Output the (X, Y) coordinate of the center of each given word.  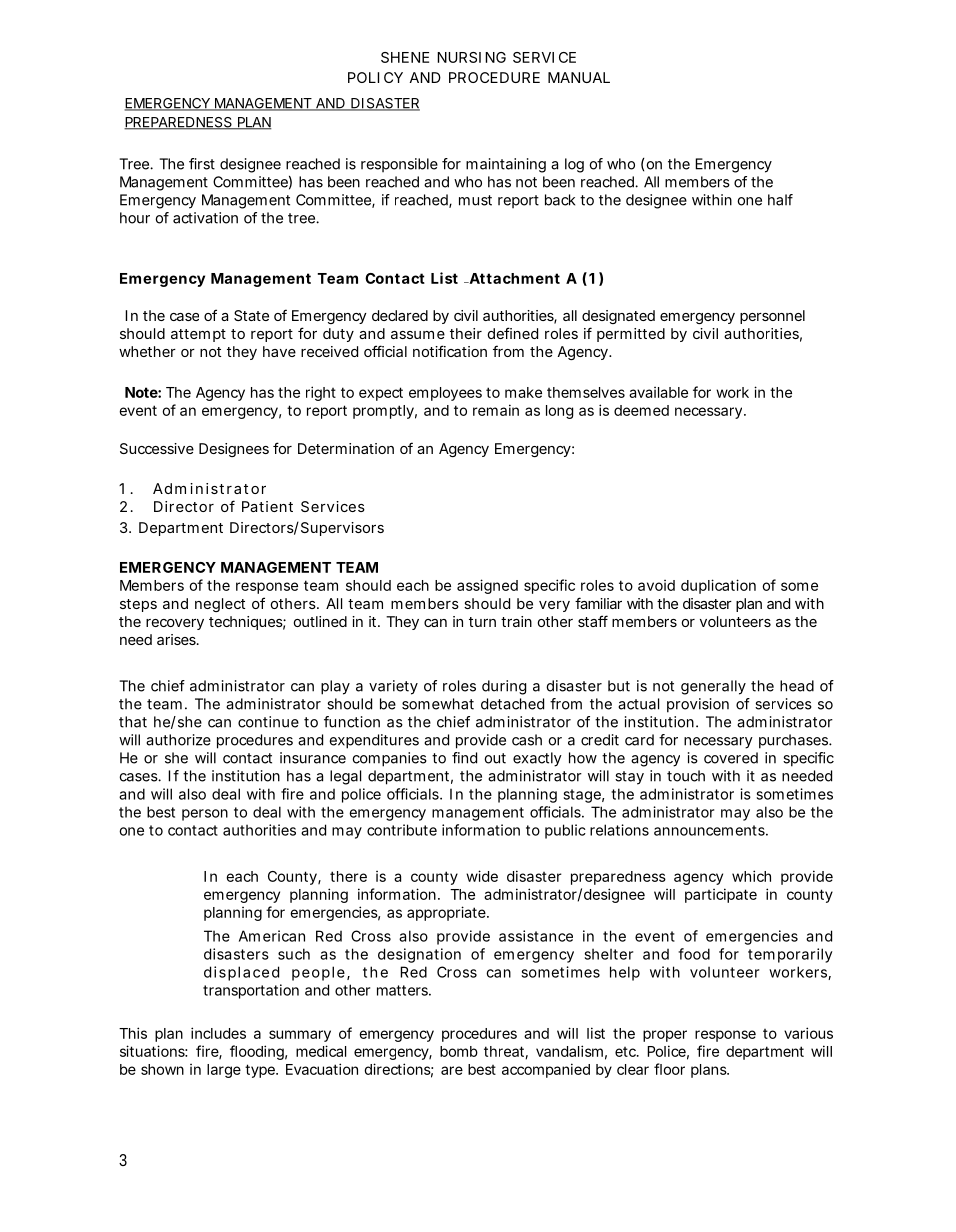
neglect (220, 605)
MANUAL (579, 77)
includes (218, 1033)
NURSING (471, 57)
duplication (718, 586)
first (202, 164)
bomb (459, 1051)
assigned (487, 586)
